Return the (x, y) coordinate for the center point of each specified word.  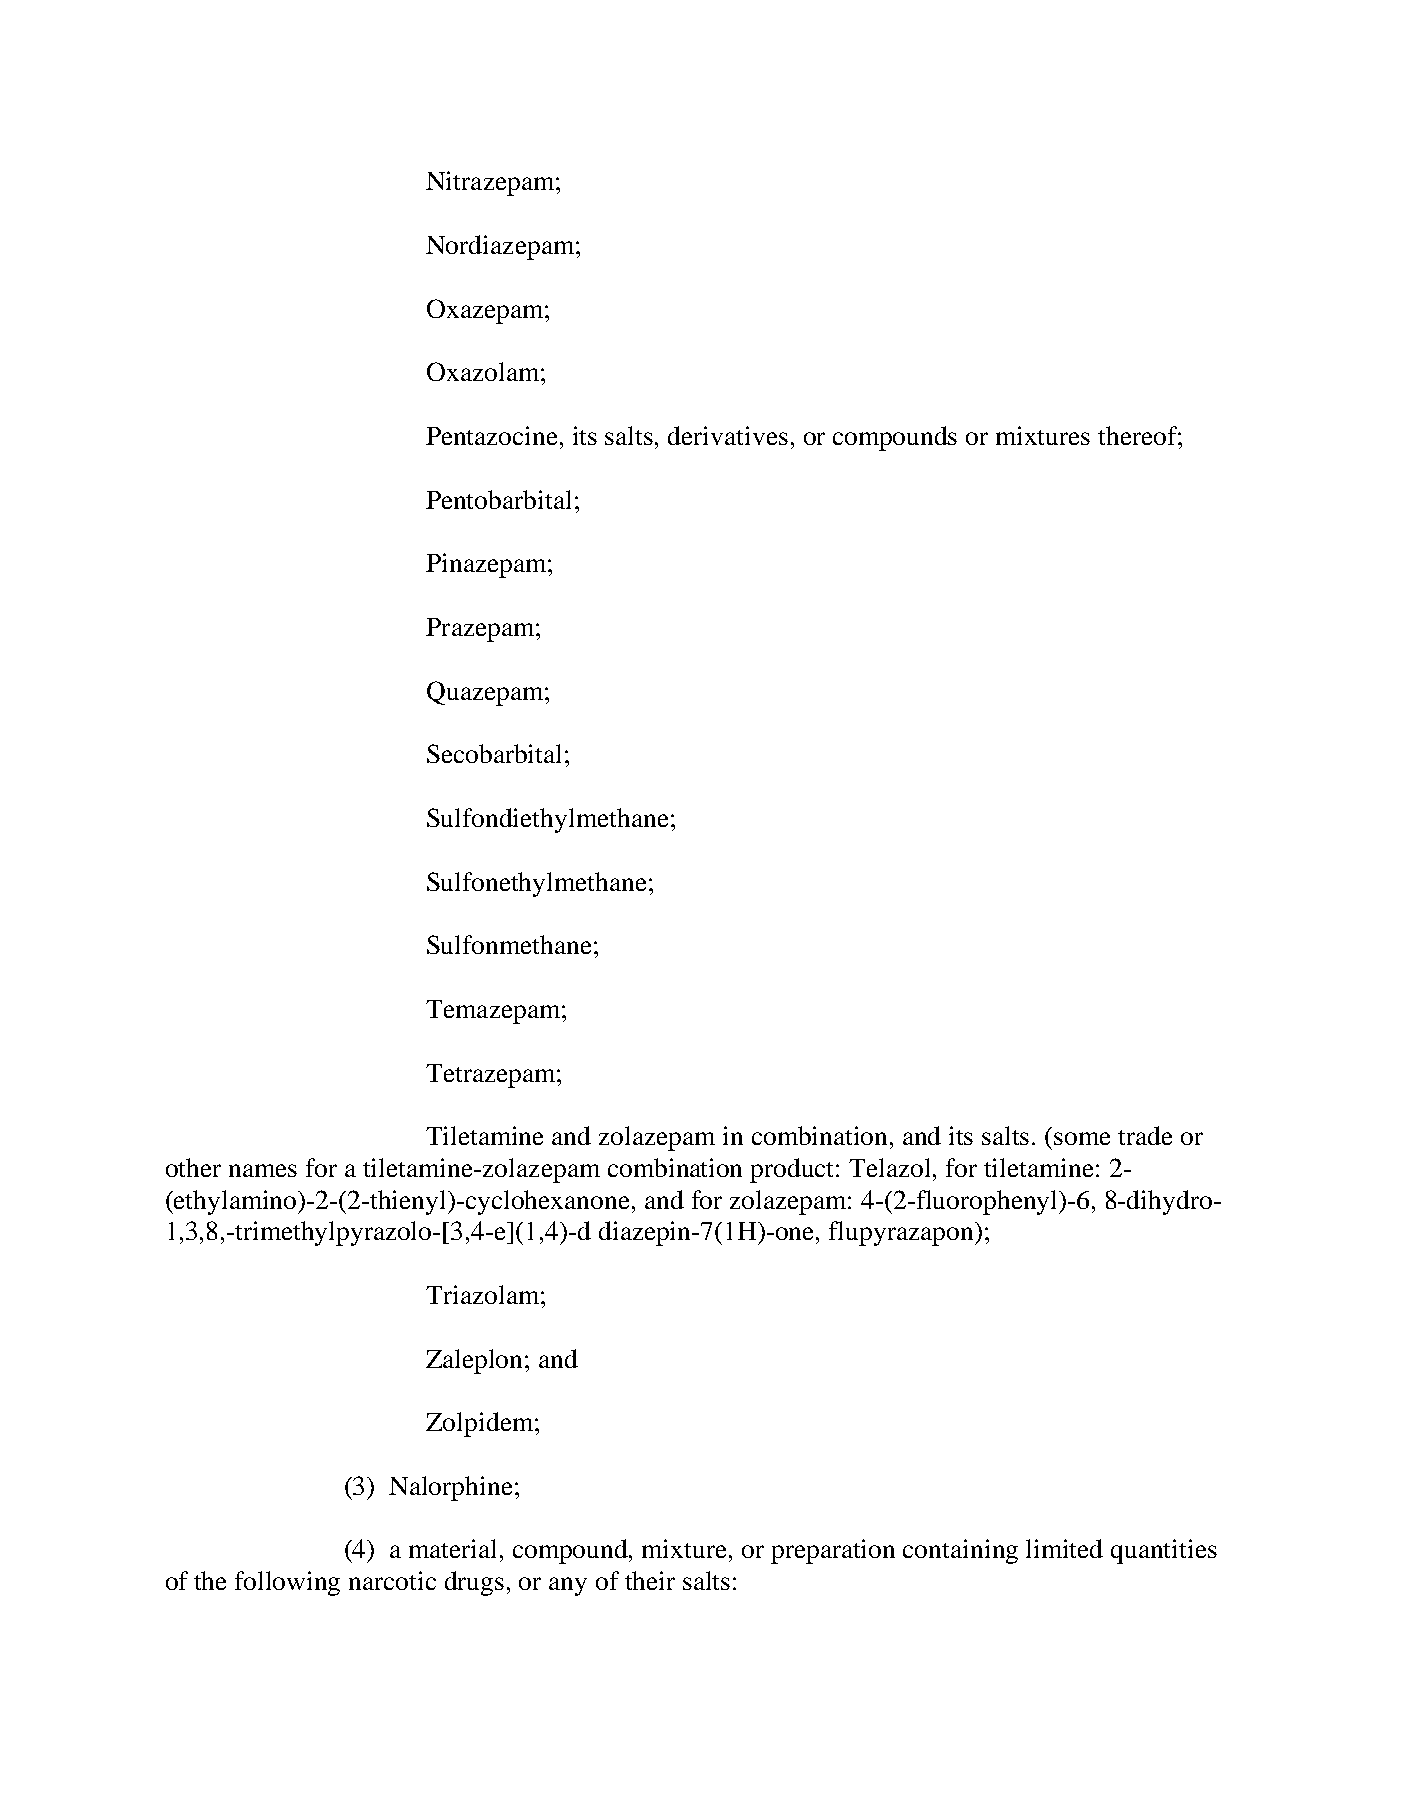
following (287, 1583)
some (1082, 1138)
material (455, 1548)
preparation (833, 1551)
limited (1064, 1548)
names (263, 1170)
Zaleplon (476, 1361)
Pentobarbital (498, 499)
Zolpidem (481, 1424)
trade (1145, 1135)
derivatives (728, 435)
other (193, 1167)
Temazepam (494, 1012)
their (650, 1580)
